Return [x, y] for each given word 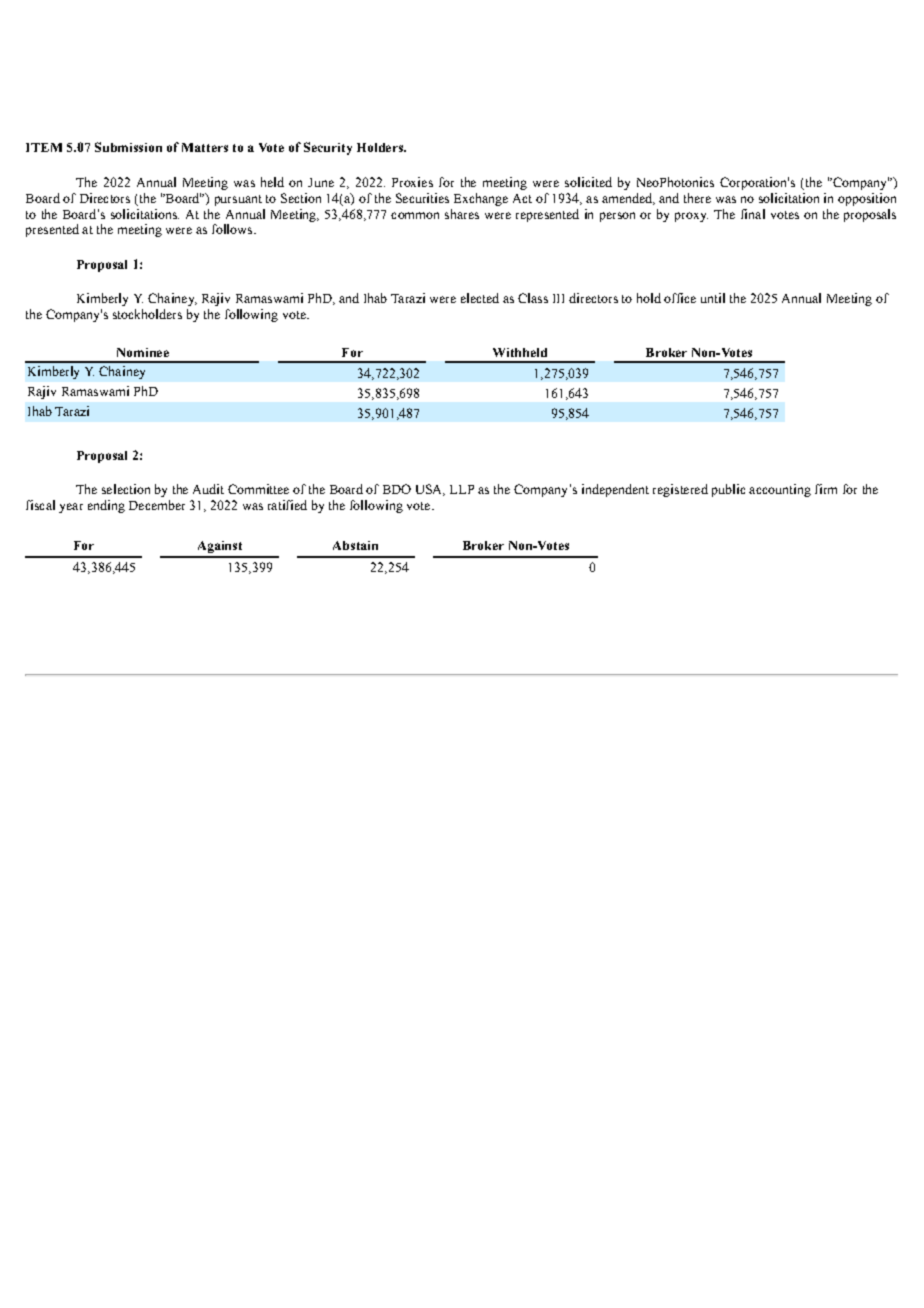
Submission [128, 147]
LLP [462, 489]
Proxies [412, 182]
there [697, 198]
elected [480, 298]
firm [826, 489]
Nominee [143, 352]
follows [233, 229]
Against [220, 547]
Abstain [355, 545]
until [713, 298]
